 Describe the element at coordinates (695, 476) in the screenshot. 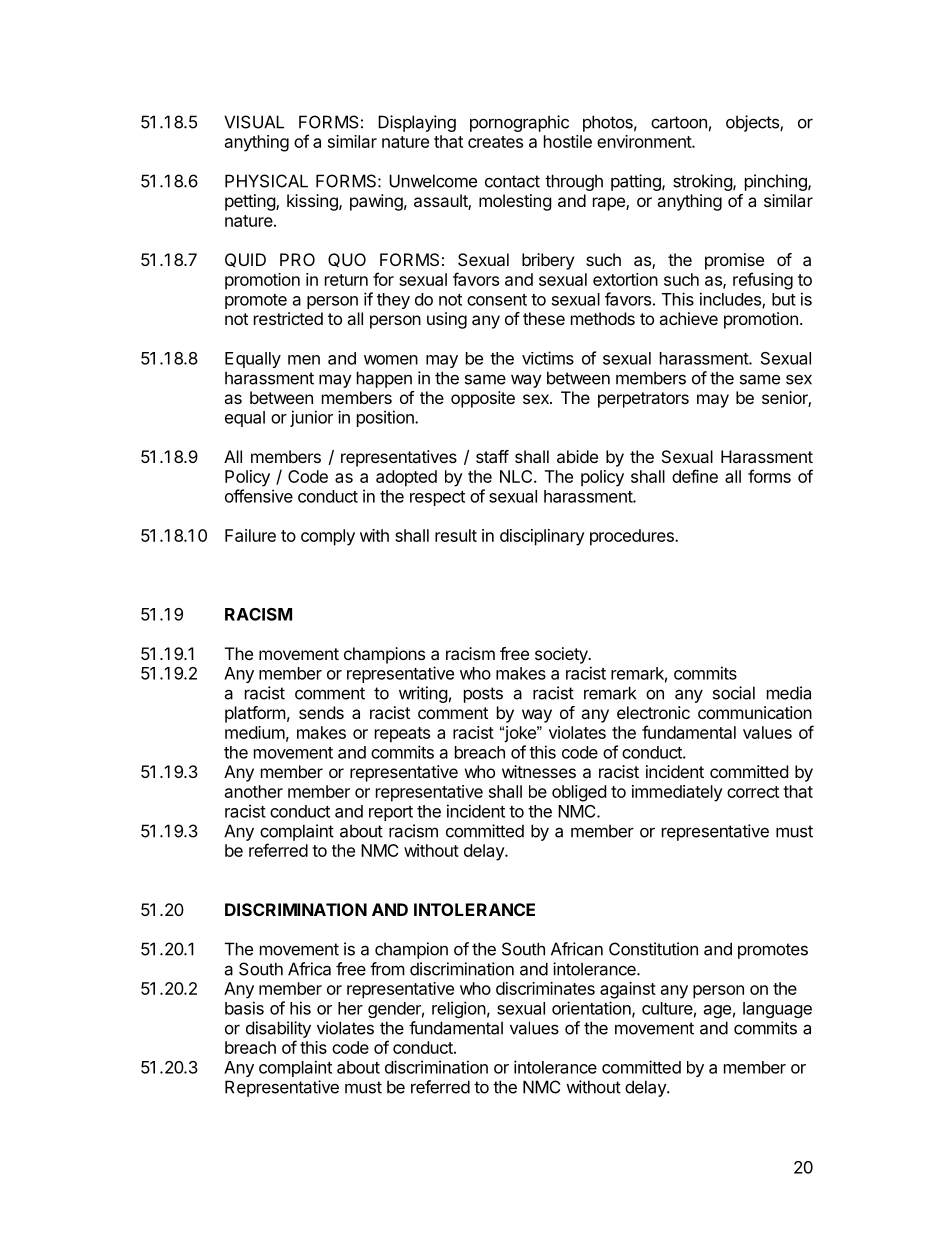

I see `define` at that location.
